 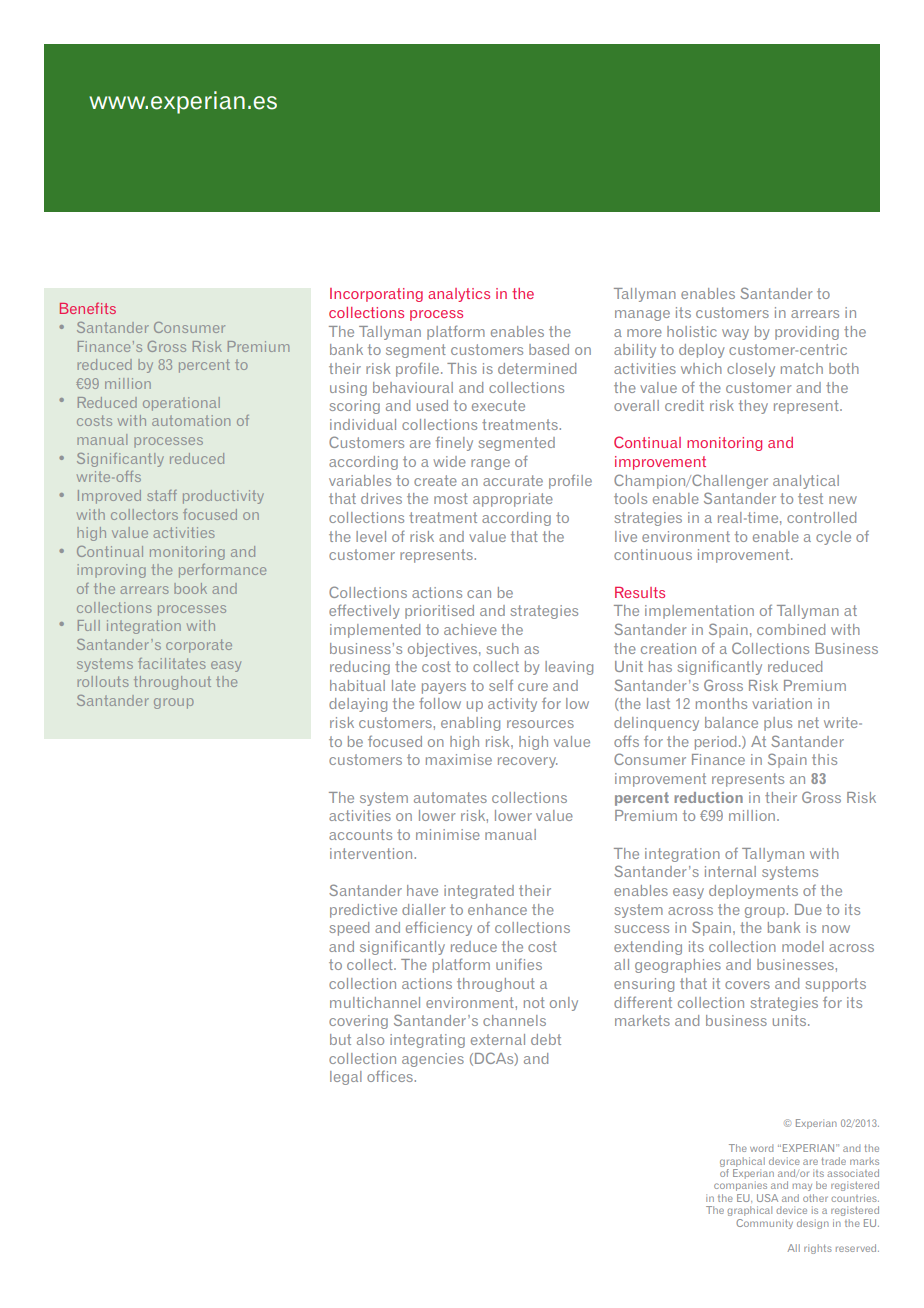 I want to click on legal, so click(x=346, y=1078).
